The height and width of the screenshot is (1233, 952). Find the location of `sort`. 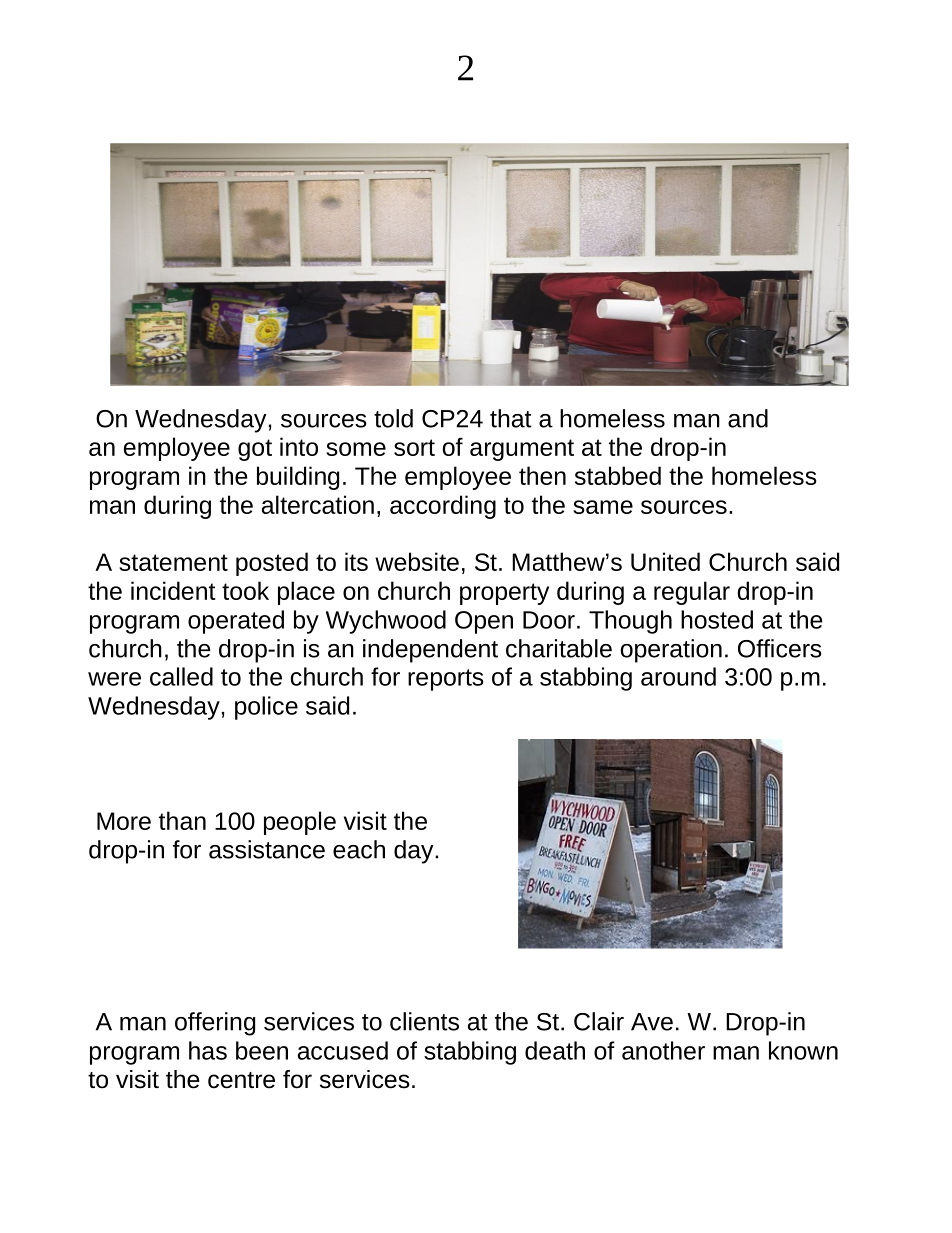

sort is located at coordinates (414, 447).
